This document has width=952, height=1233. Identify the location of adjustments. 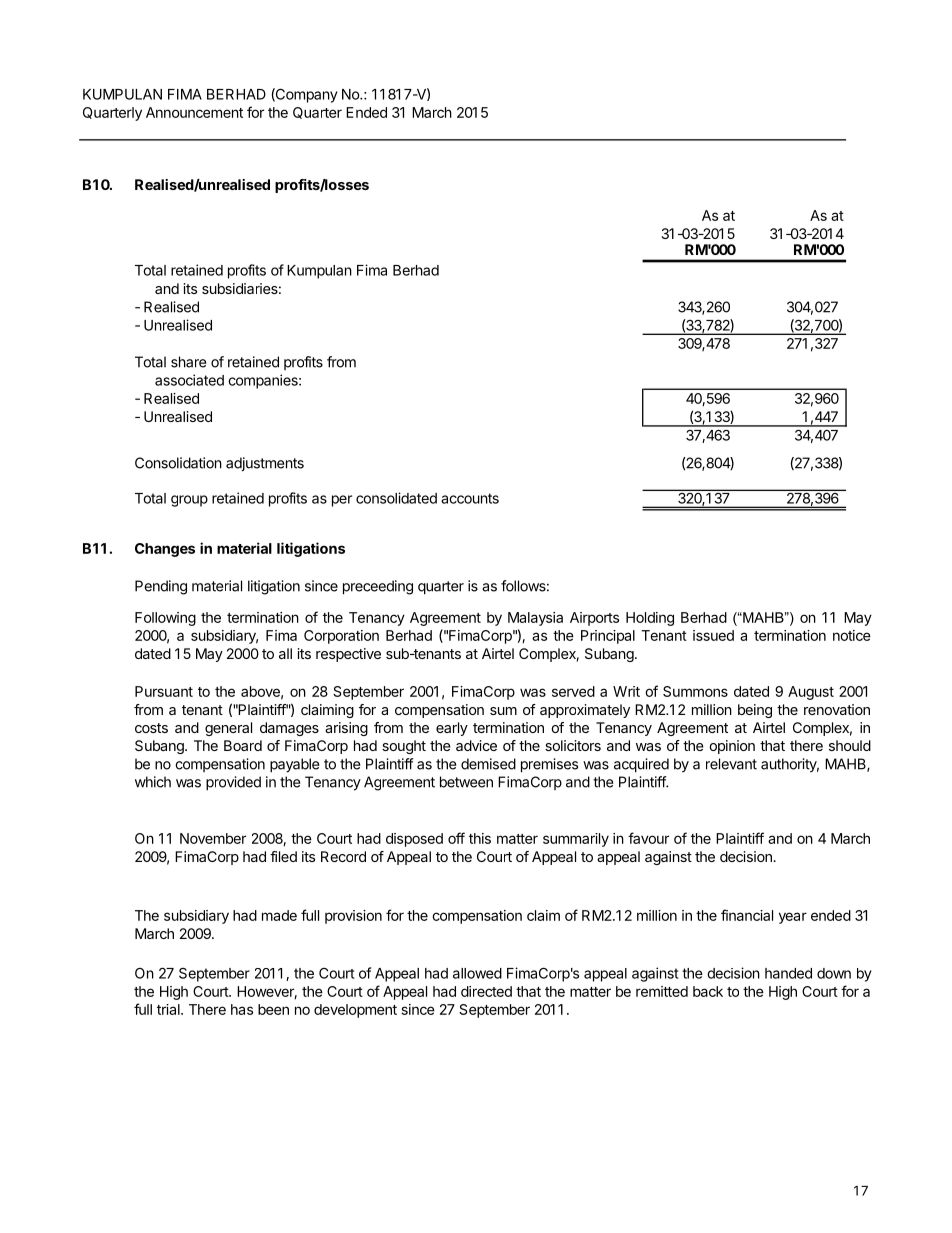
(265, 464).
